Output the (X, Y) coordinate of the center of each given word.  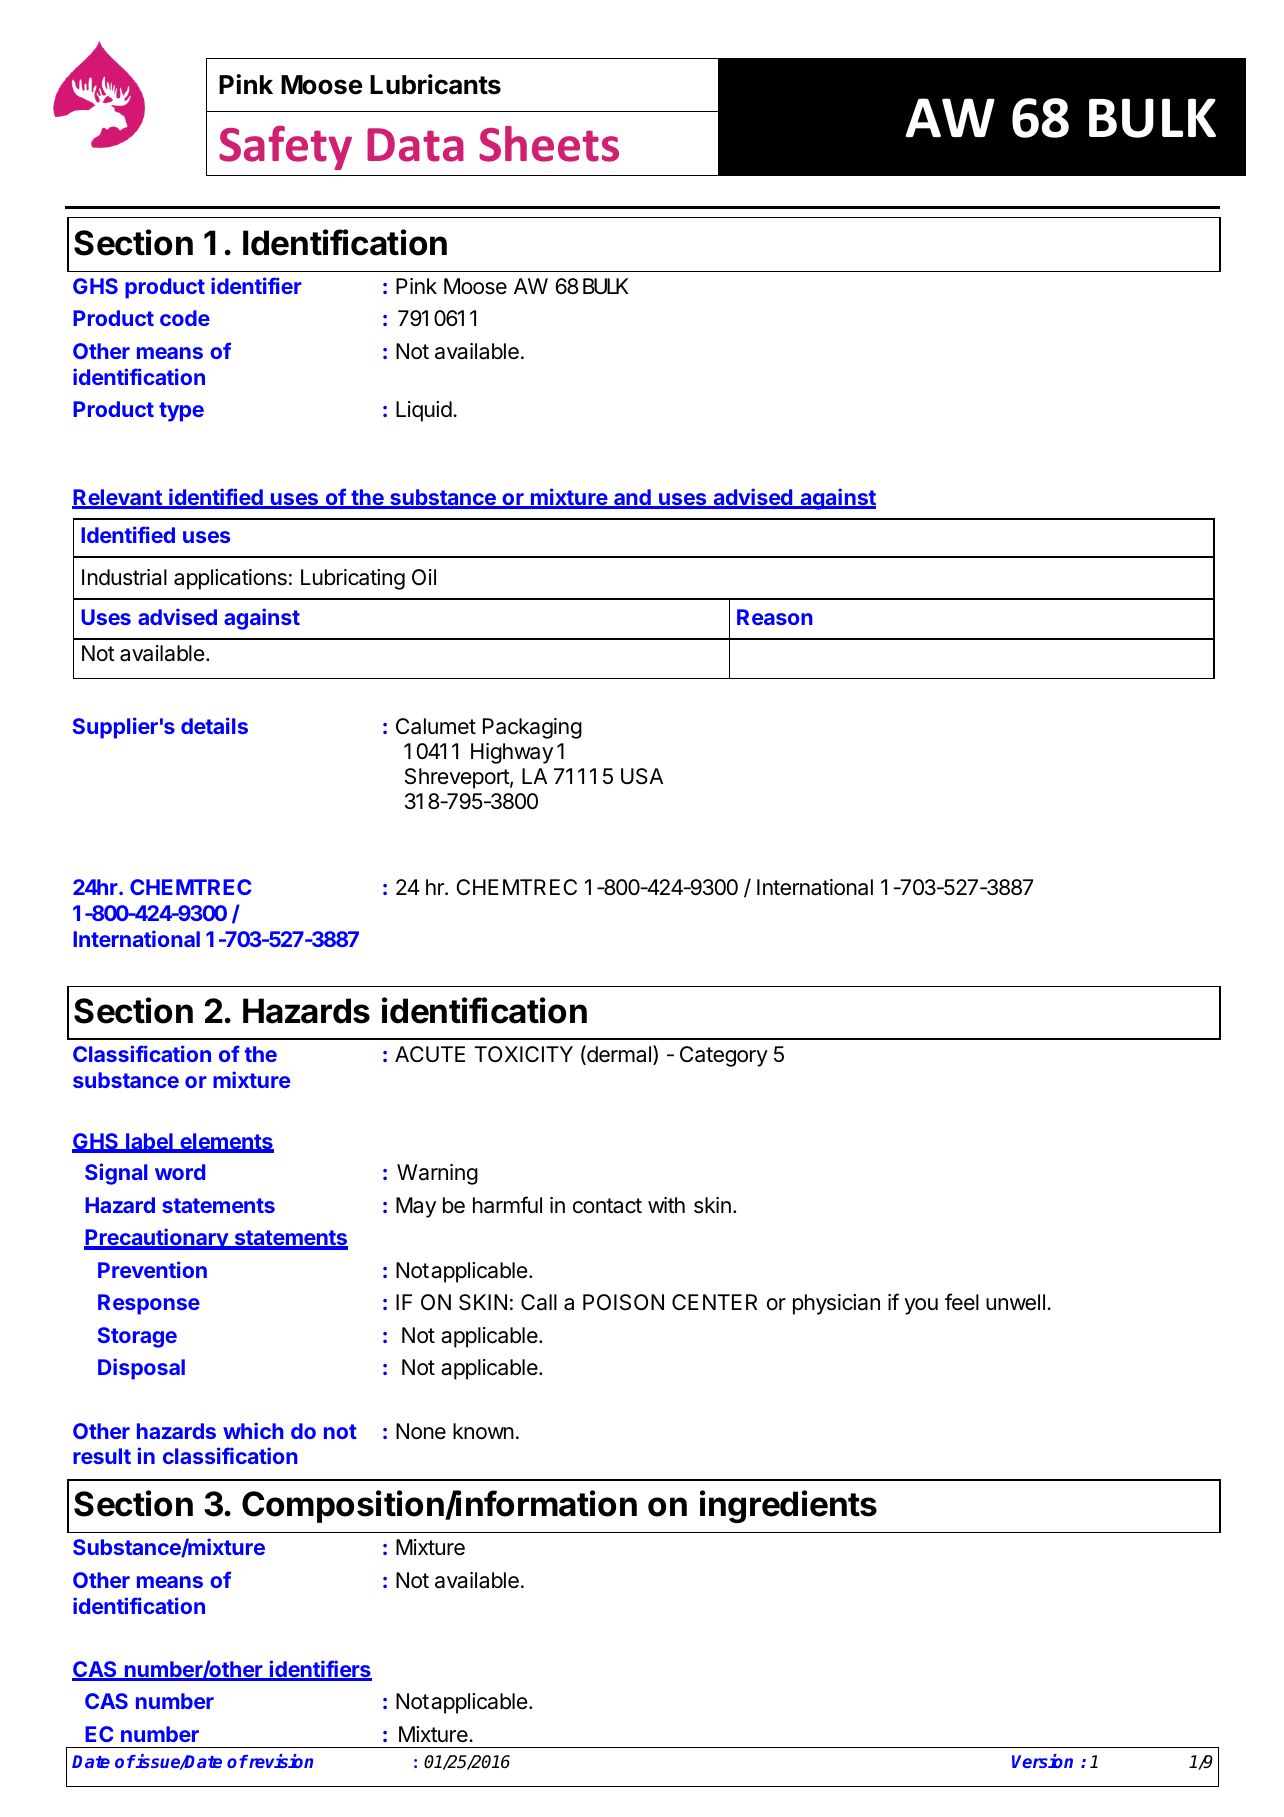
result (102, 1456)
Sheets (549, 144)
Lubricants (435, 84)
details (214, 725)
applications (230, 579)
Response (149, 1304)
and (632, 498)
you (921, 1306)
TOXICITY (523, 1054)
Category (724, 1056)
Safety (285, 147)
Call (539, 1302)
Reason (775, 617)
